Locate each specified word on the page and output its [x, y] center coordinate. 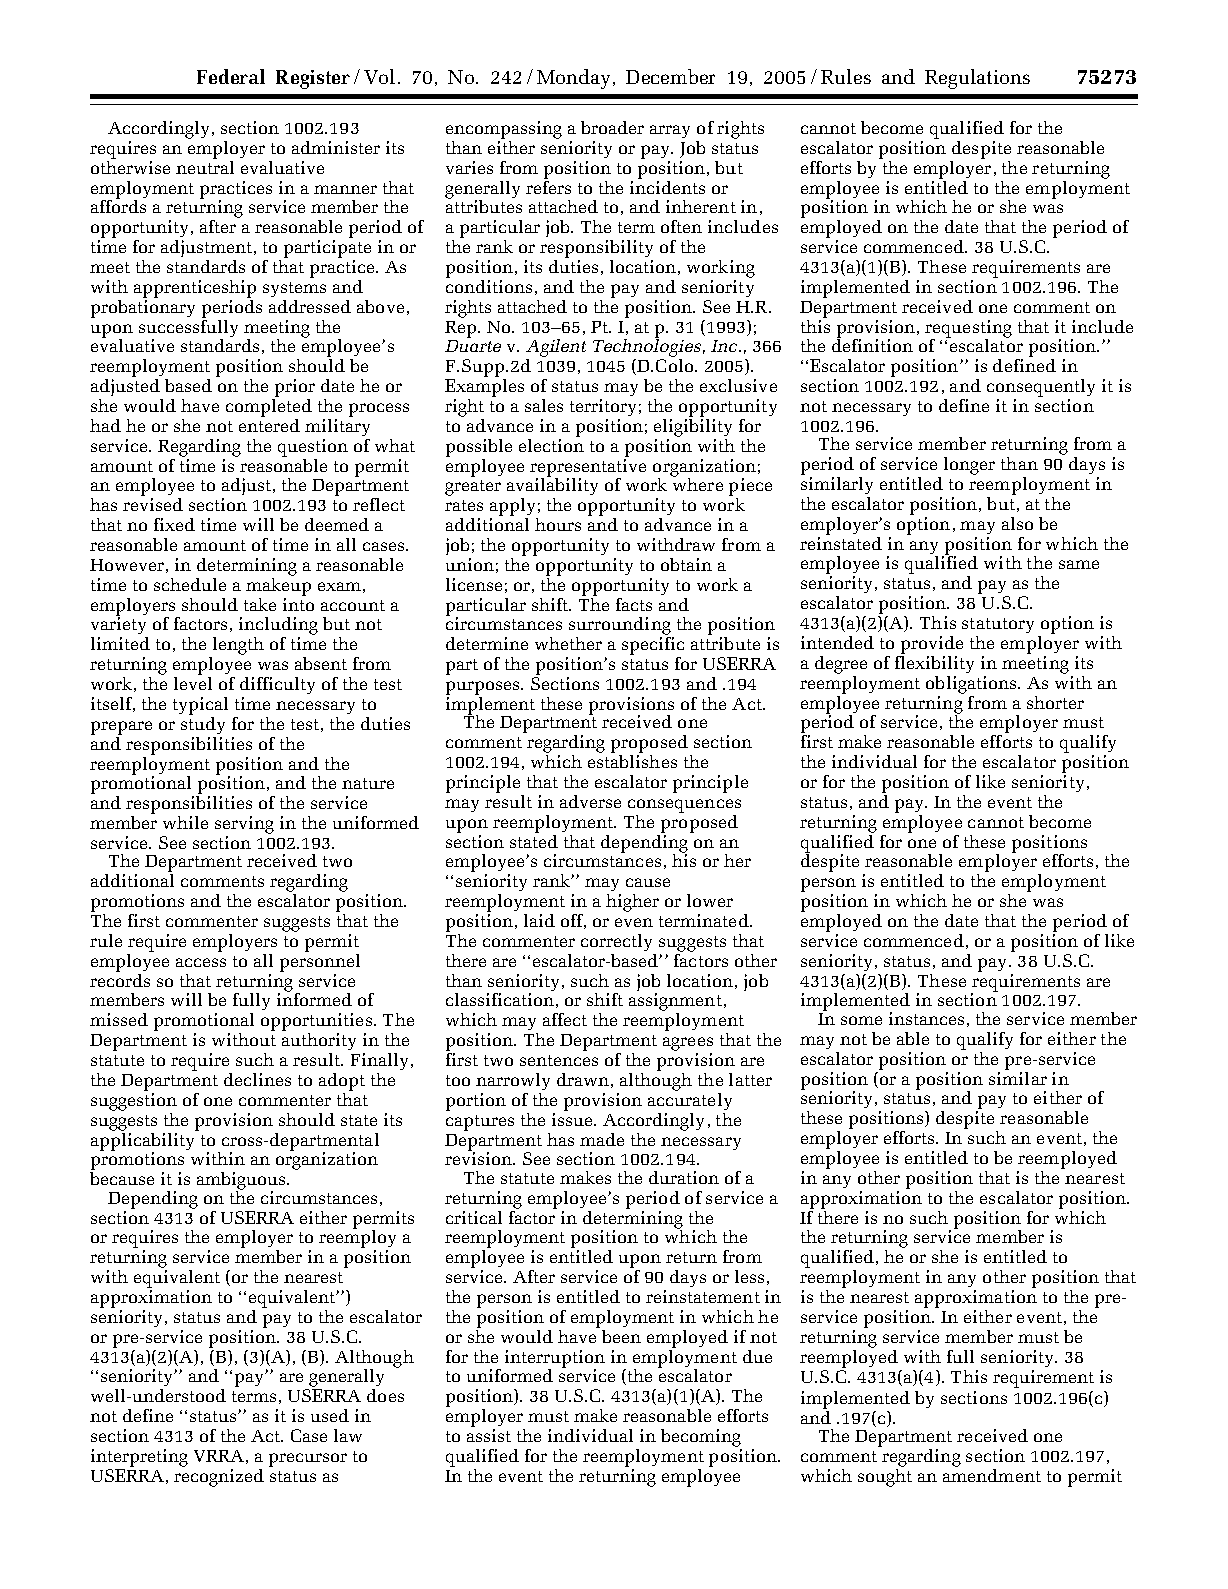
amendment [992, 1475]
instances [926, 1018]
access [201, 962]
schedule [190, 584]
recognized [219, 1478]
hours [558, 524]
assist [489, 1435]
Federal [231, 76]
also [1017, 523]
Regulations [977, 79]
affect [565, 1019]
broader [612, 127]
